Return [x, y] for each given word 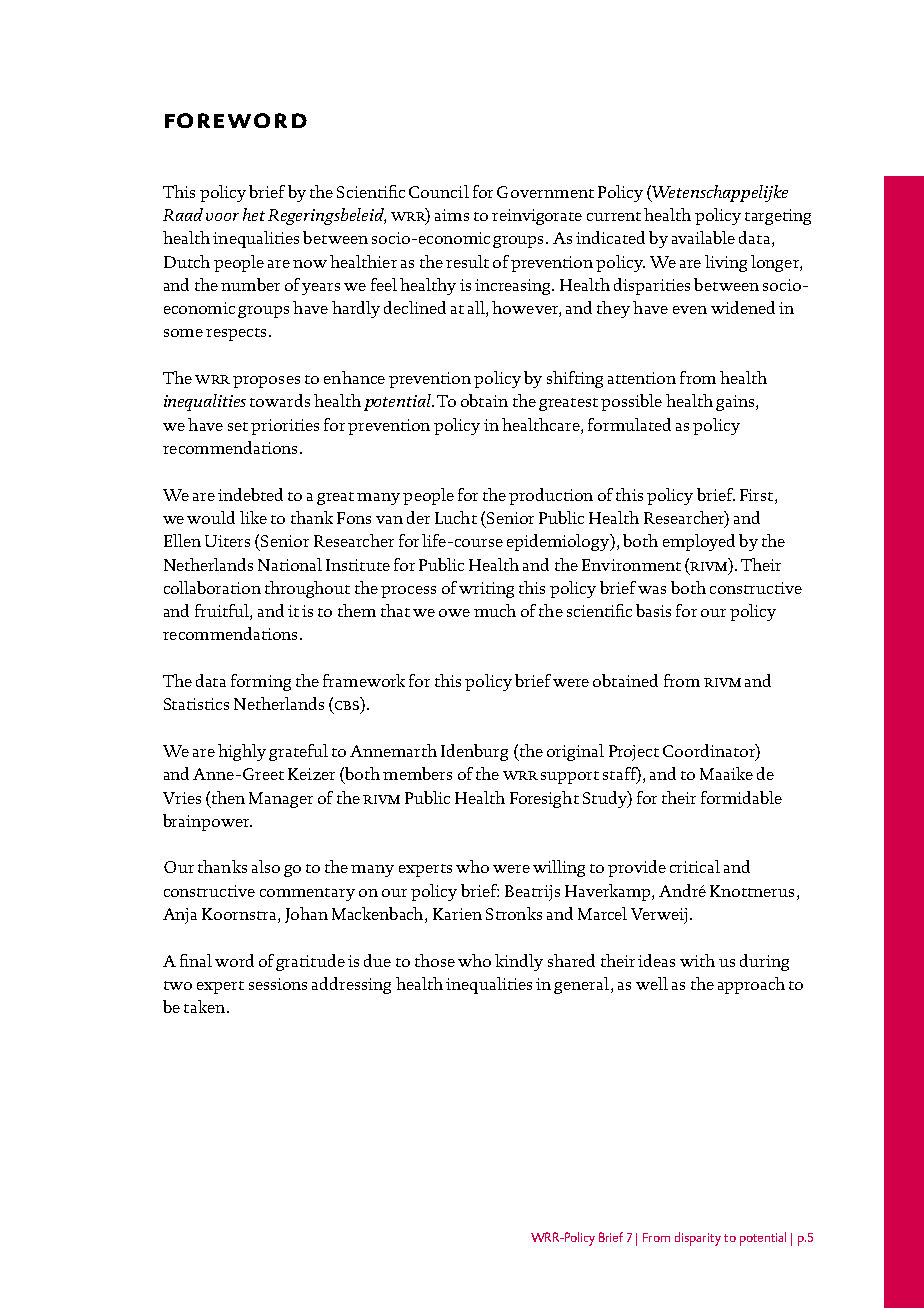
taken [204, 1006]
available [703, 237]
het [254, 214]
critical [695, 866]
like [253, 517]
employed [699, 542]
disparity [698, 1239]
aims [452, 215]
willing [559, 868]
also [266, 866]
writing [486, 590]
